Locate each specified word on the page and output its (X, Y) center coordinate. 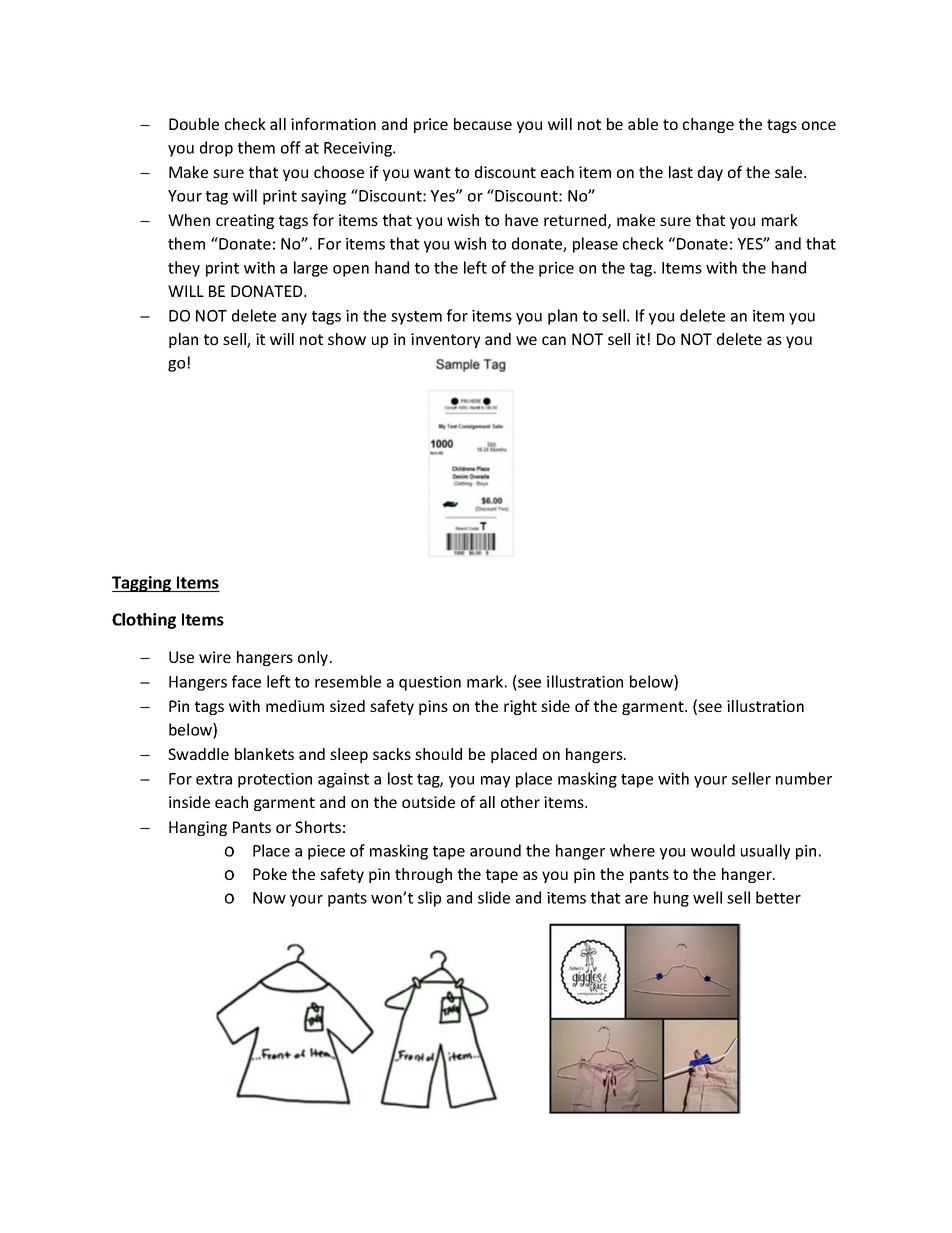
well (707, 897)
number (804, 778)
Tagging (143, 584)
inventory (445, 340)
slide (494, 897)
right (520, 707)
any (294, 319)
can (554, 340)
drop (216, 149)
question (430, 683)
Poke (270, 874)
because (483, 124)
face (246, 681)
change (708, 125)
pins (433, 707)
